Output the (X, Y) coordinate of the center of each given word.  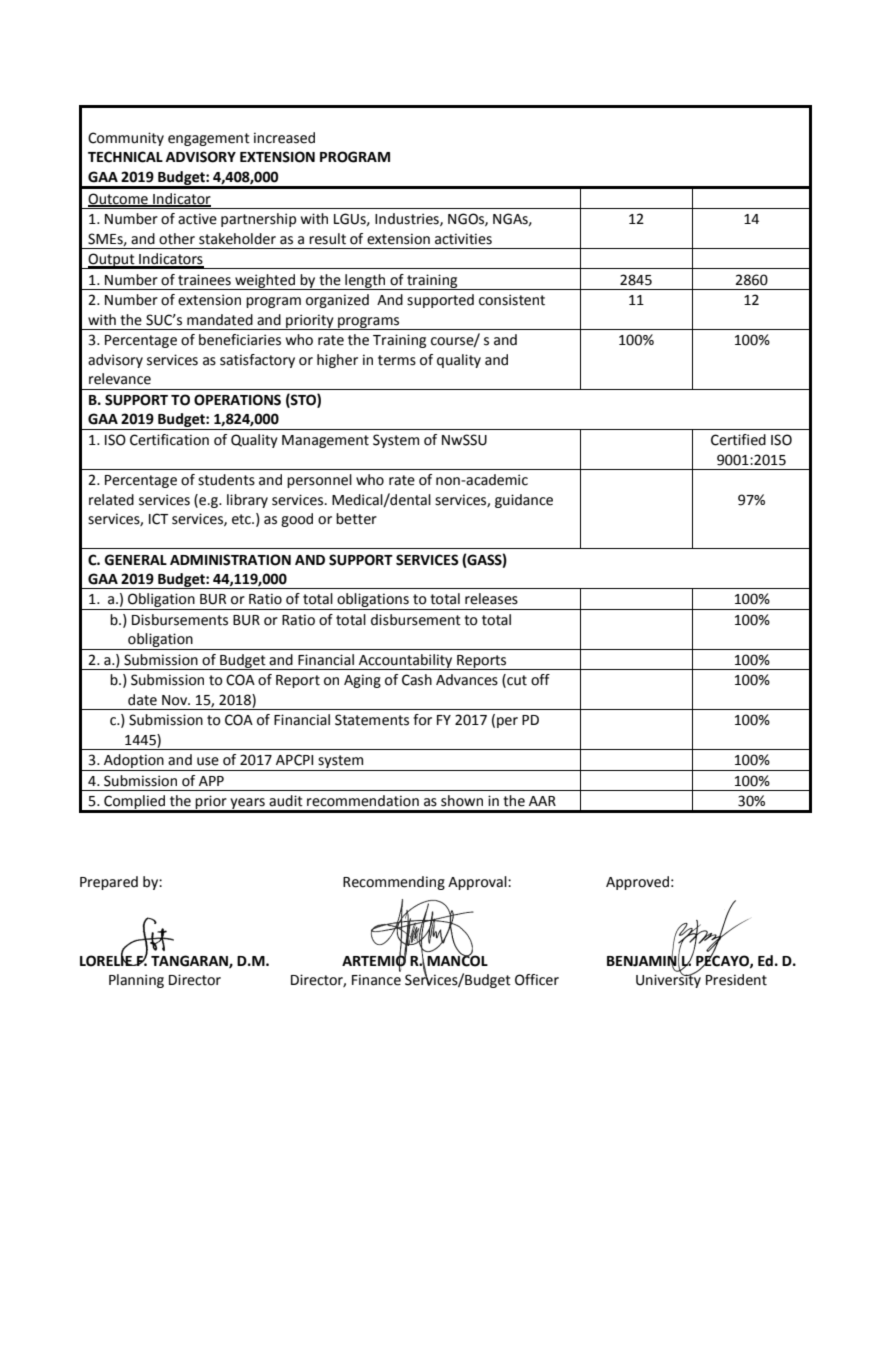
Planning (136, 981)
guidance (524, 501)
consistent (512, 300)
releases (491, 599)
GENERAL (135, 560)
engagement (209, 139)
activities (463, 239)
